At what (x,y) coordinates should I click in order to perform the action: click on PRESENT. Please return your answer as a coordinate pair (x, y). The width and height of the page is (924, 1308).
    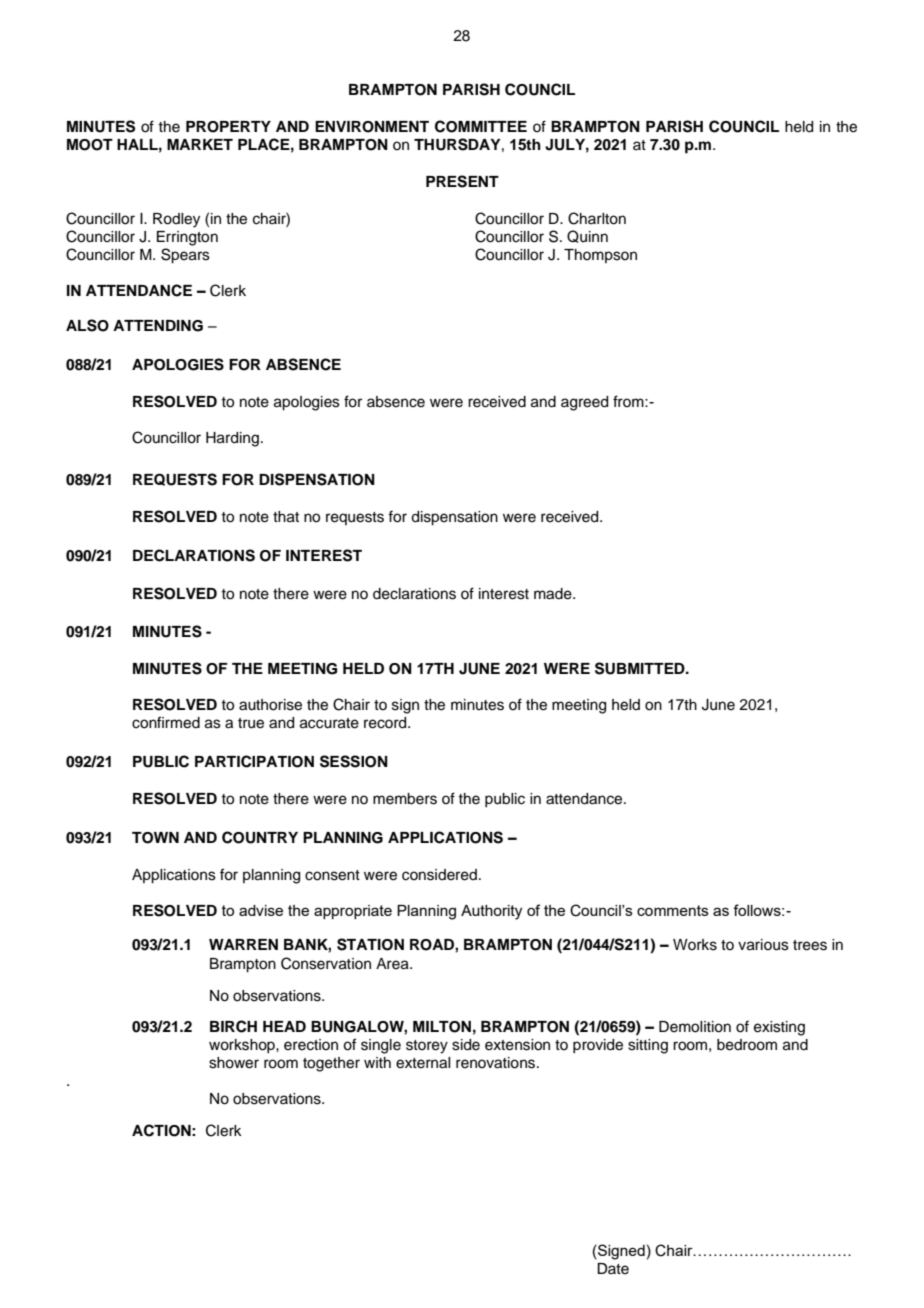
    Looking at the image, I should click on (462, 181).
